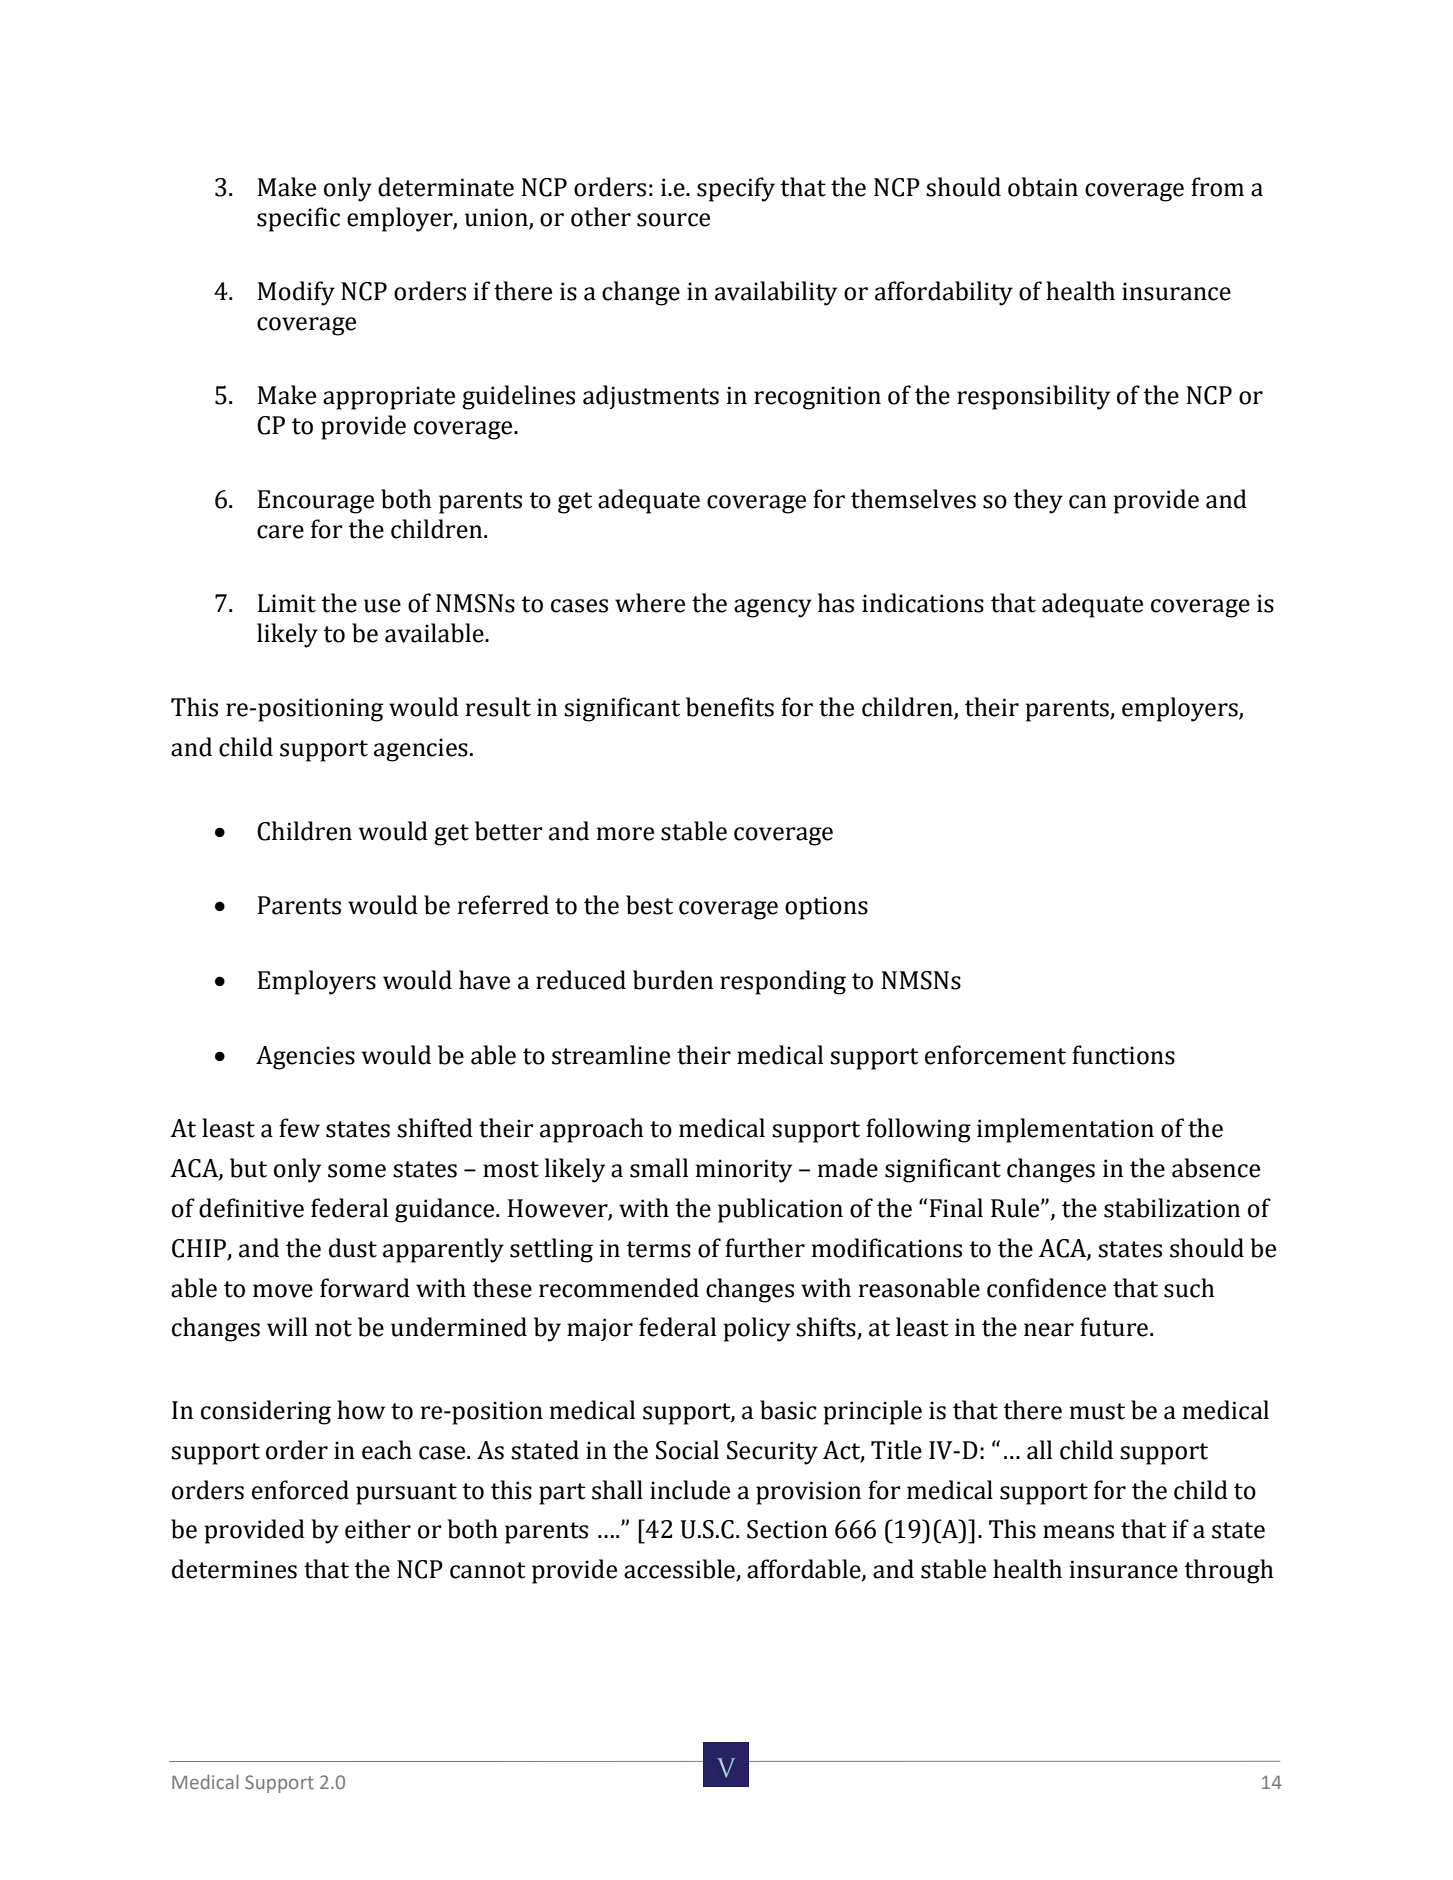 The height and width of the screenshot is (1880, 1453). I want to click on specific, so click(298, 219).
